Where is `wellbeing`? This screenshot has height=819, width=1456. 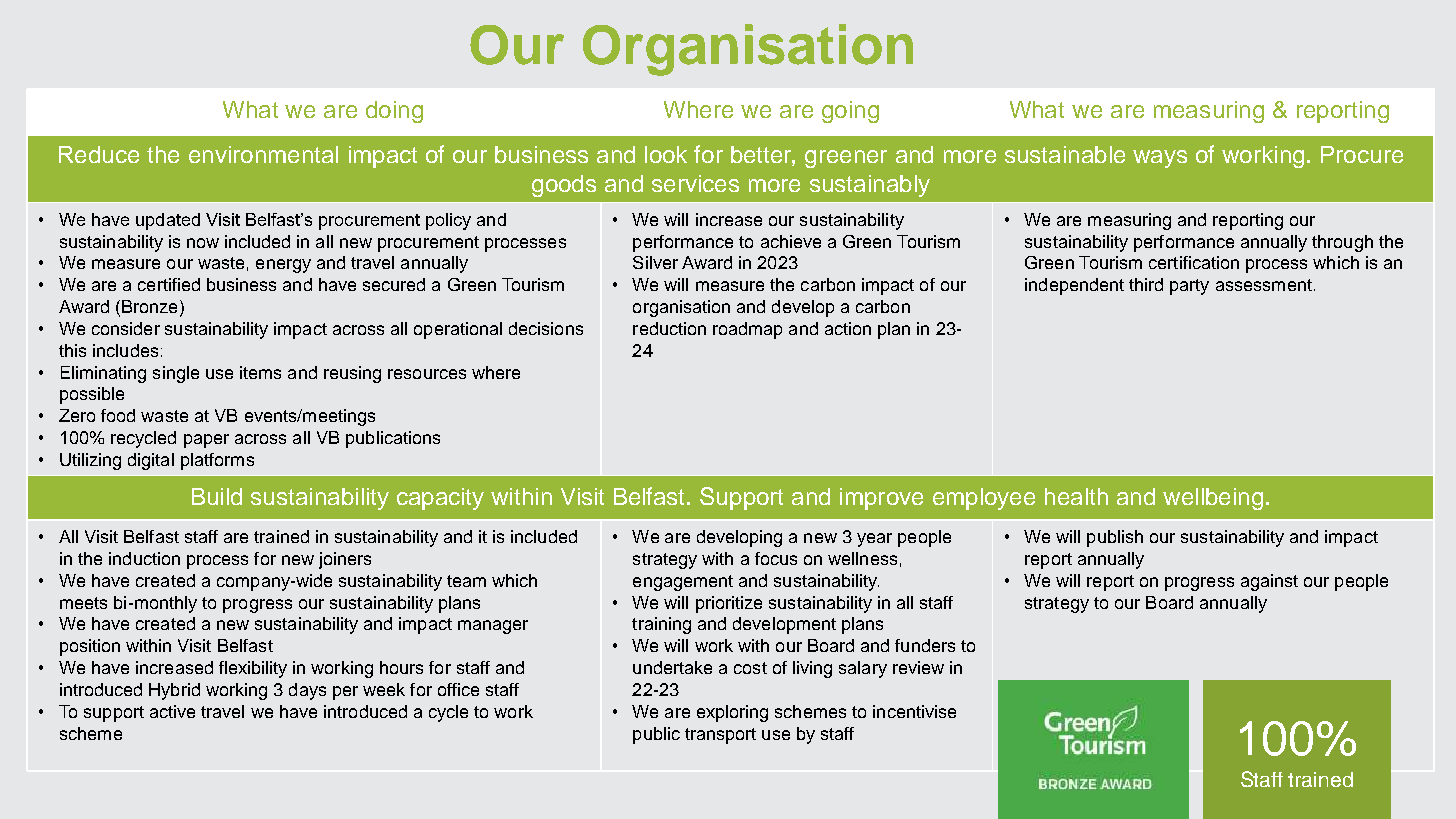 wellbeing is located at coordinates (1213, 499).
